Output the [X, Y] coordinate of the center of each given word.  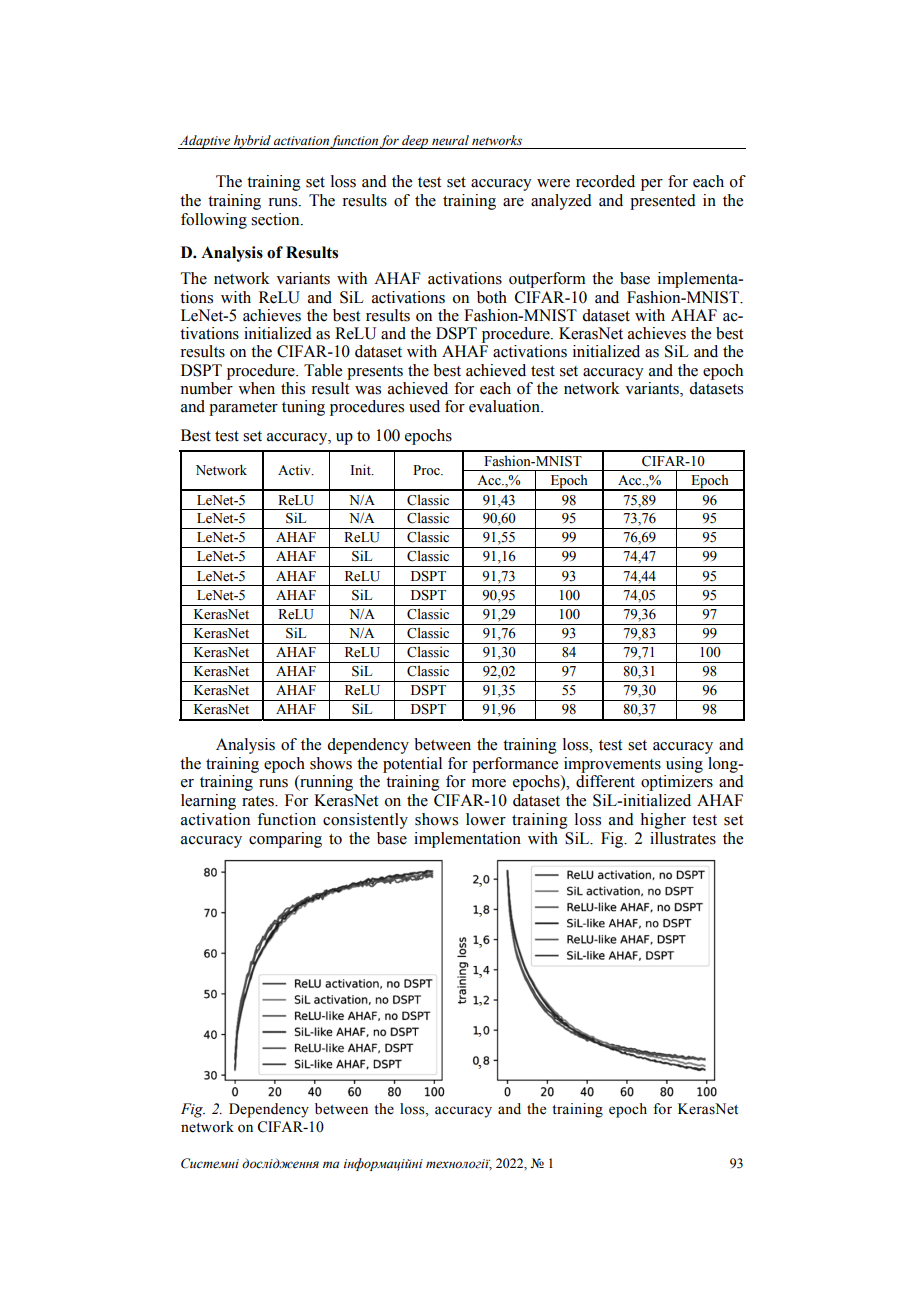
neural [450, 140]
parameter [243, 409]
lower [486, 819]
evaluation [505, 406]
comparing [285, 840]
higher [663, 821]
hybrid [252, 142]
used [424, 406]
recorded [605, 181]
